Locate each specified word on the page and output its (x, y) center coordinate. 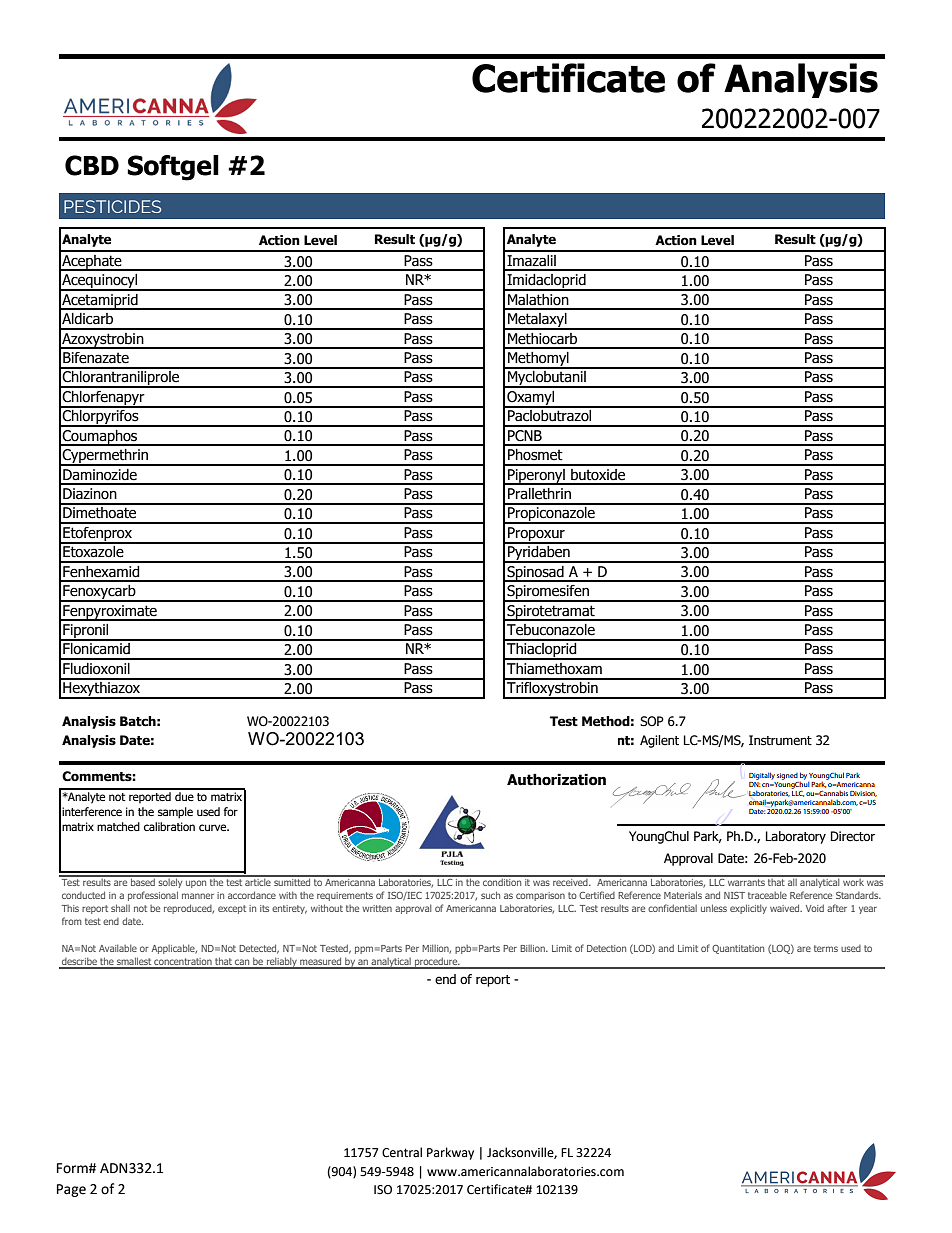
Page (71, 1190)
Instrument (780, 740)
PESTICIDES (112, 206)
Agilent (659, 741)
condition (502, 881)
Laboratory (796, 837)
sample (175, 813)
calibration (169, 826)
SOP (652, 721)
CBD (92, 165)
